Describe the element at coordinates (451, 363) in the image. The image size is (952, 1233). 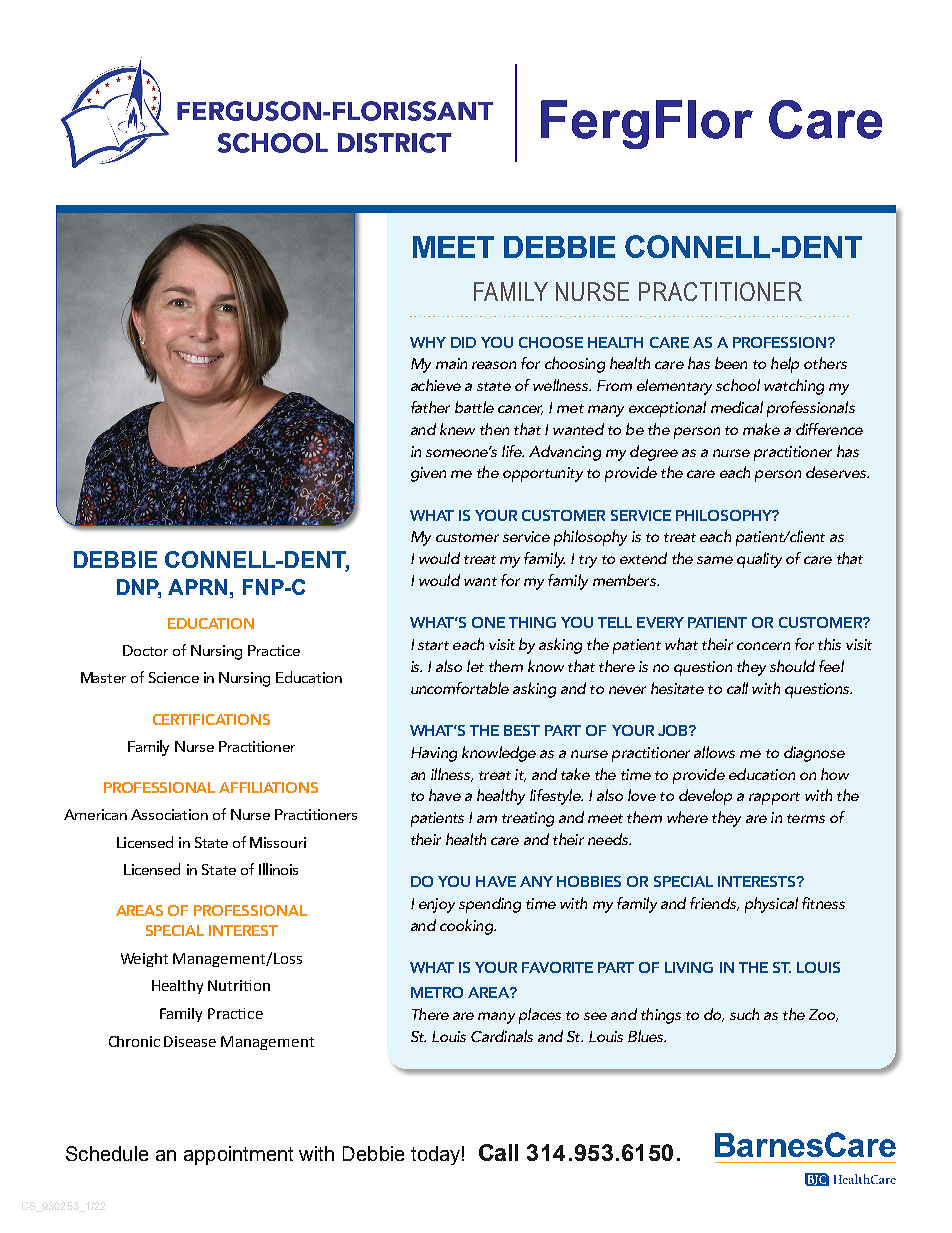
I see `main` at that location.
